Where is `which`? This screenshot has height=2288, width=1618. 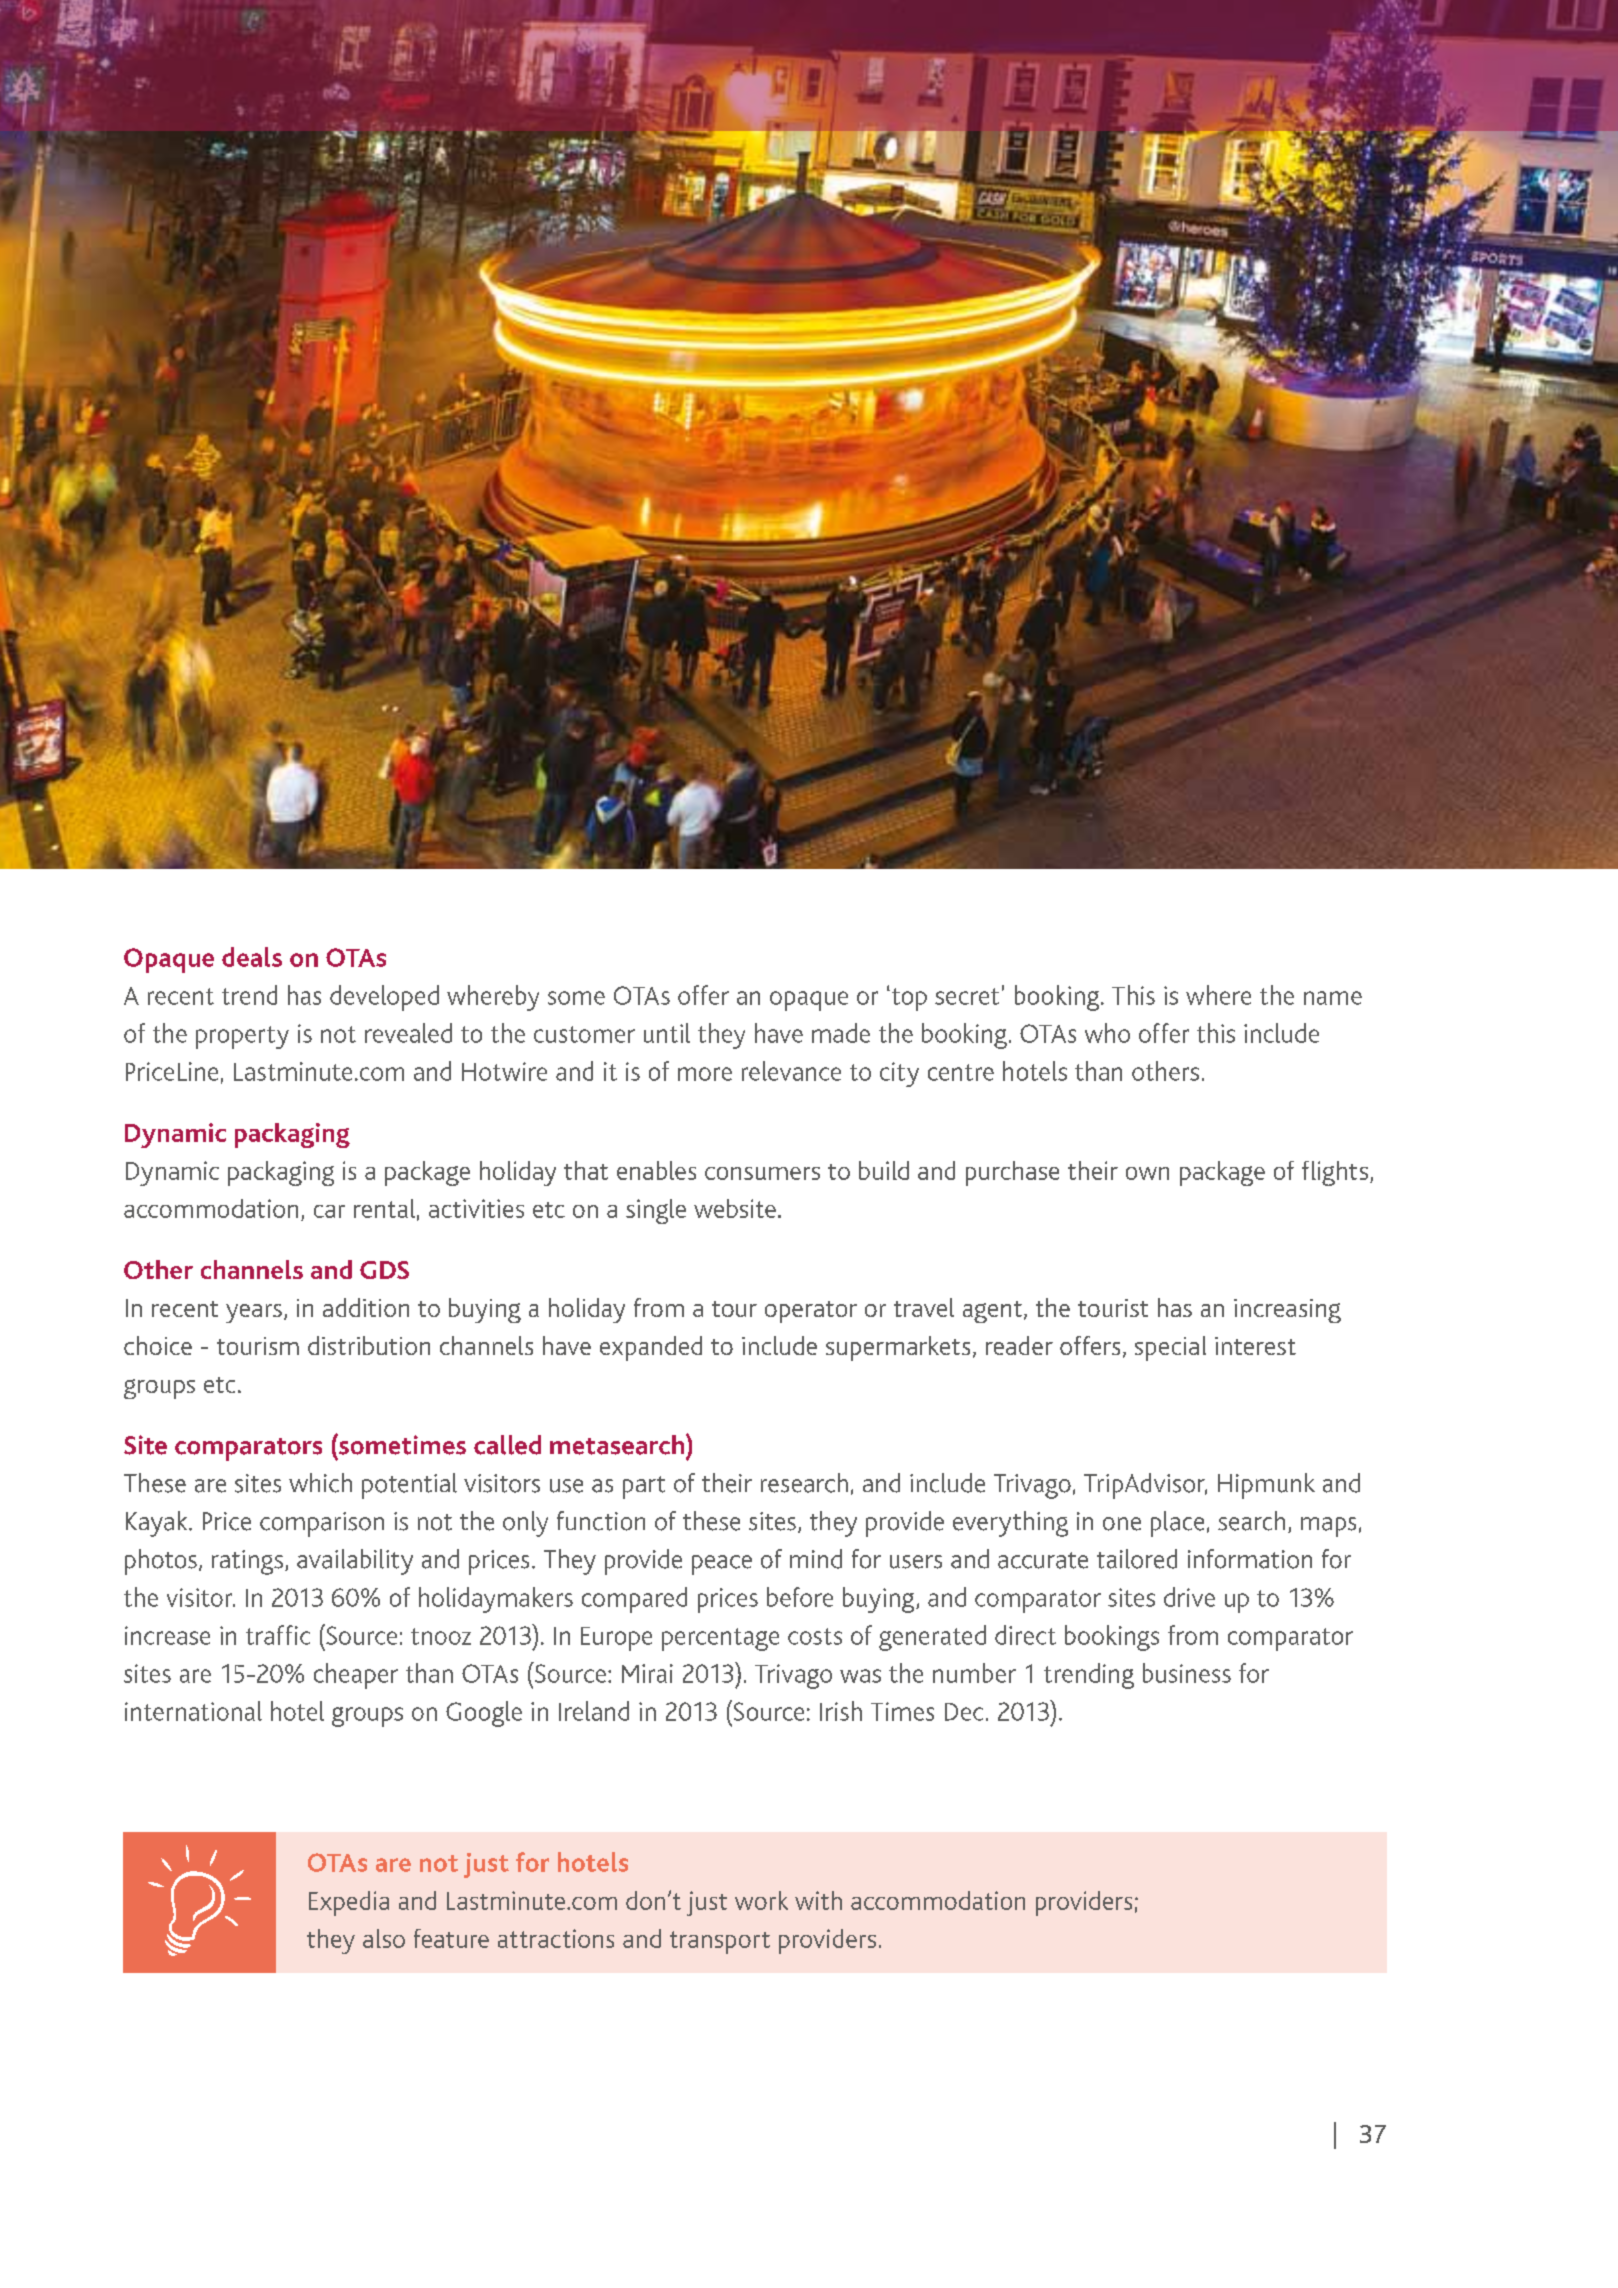
which is located at coordinates (320, 1483).
